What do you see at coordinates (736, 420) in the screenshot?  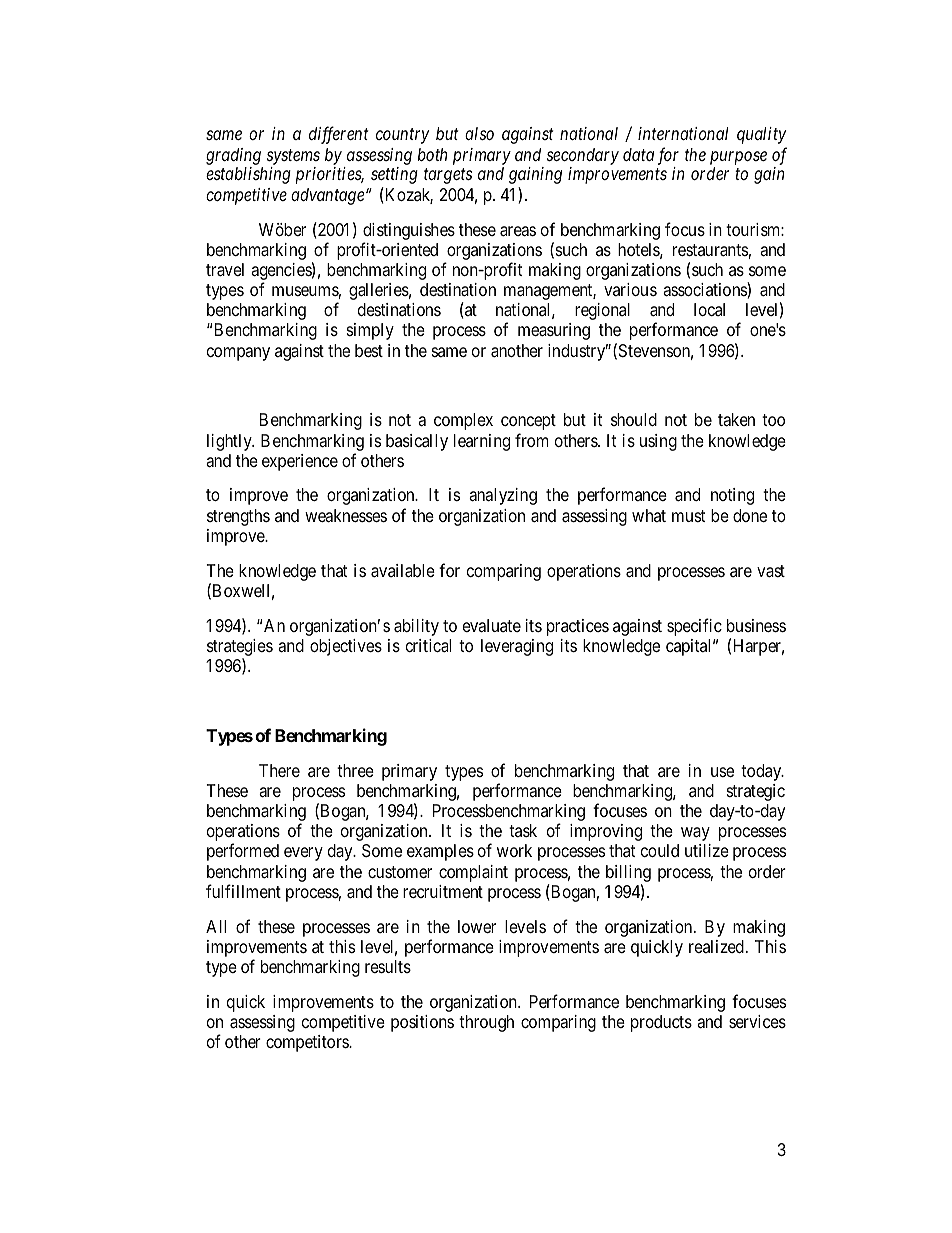 I see `taken` at bounding box center [736, 420].
